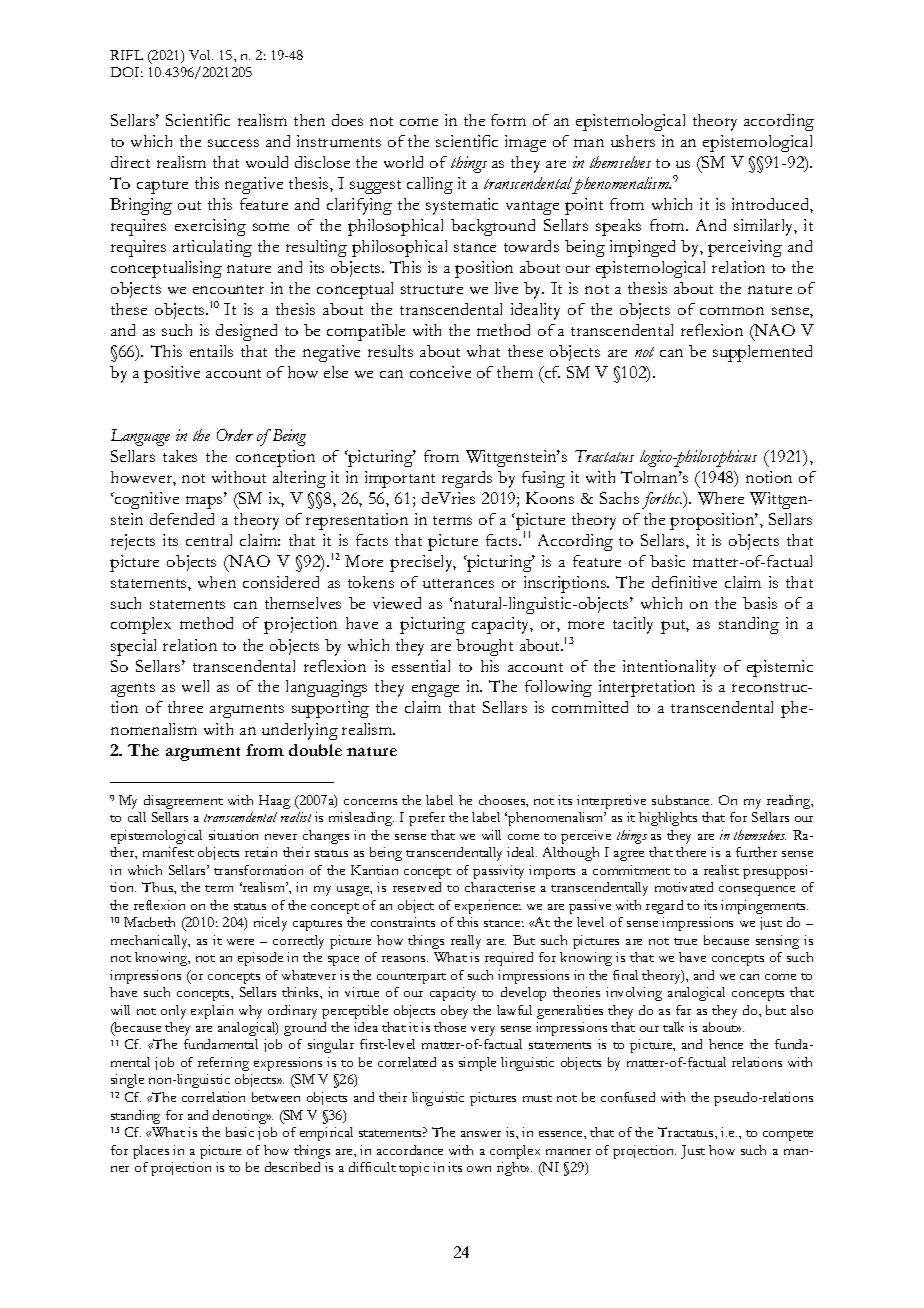  I want to click on Macbeth, so click(149, 922).
